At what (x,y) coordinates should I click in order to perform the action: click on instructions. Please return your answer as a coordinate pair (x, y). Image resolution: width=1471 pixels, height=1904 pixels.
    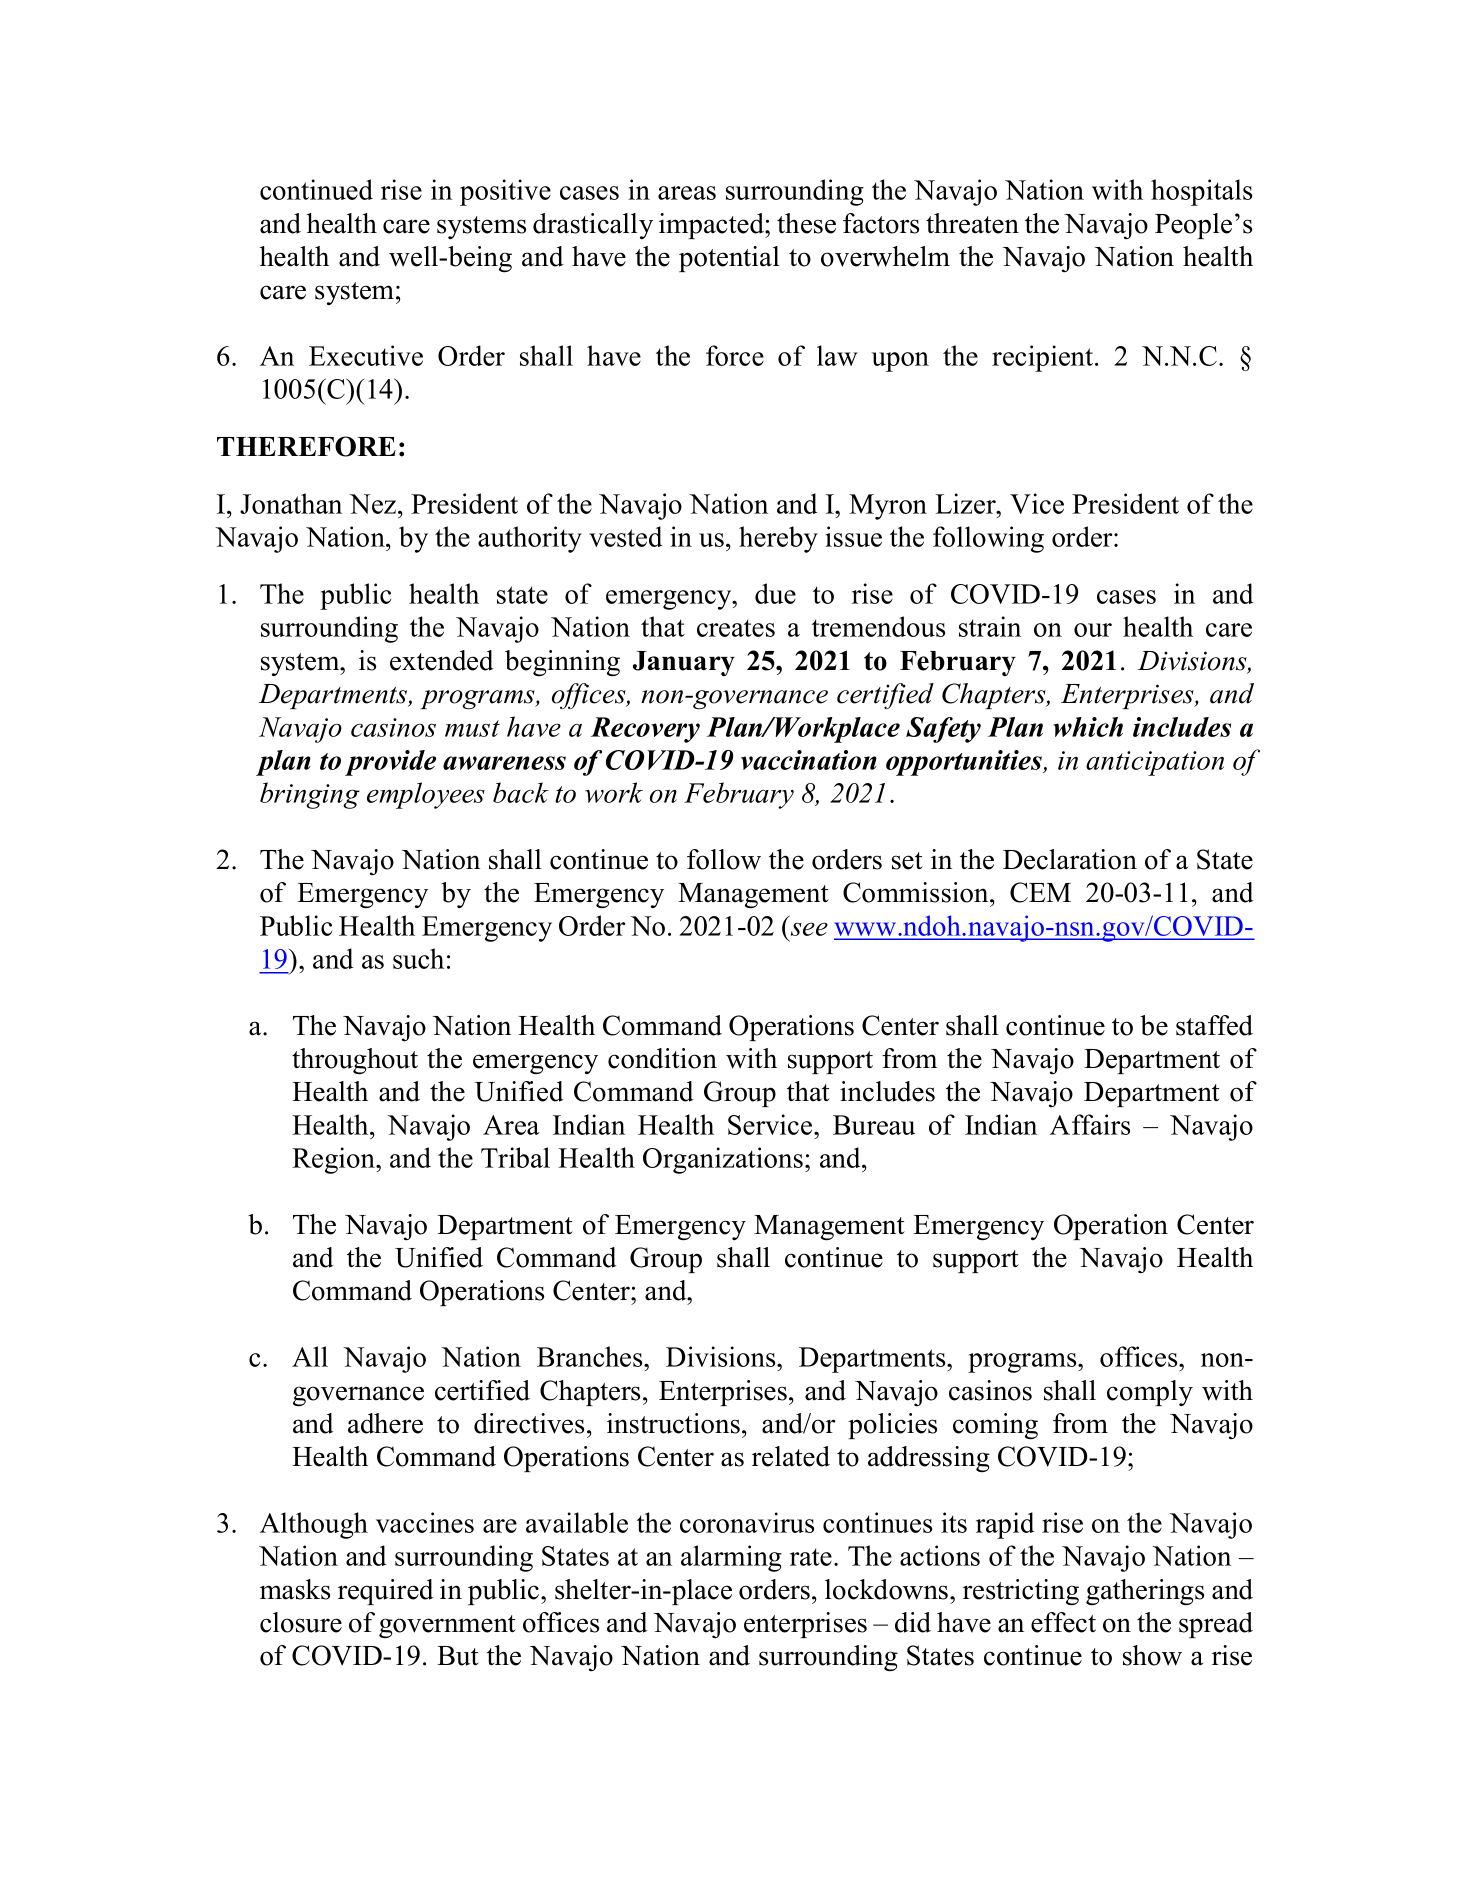
    Looking at the image, I should click on (673, 1423).
